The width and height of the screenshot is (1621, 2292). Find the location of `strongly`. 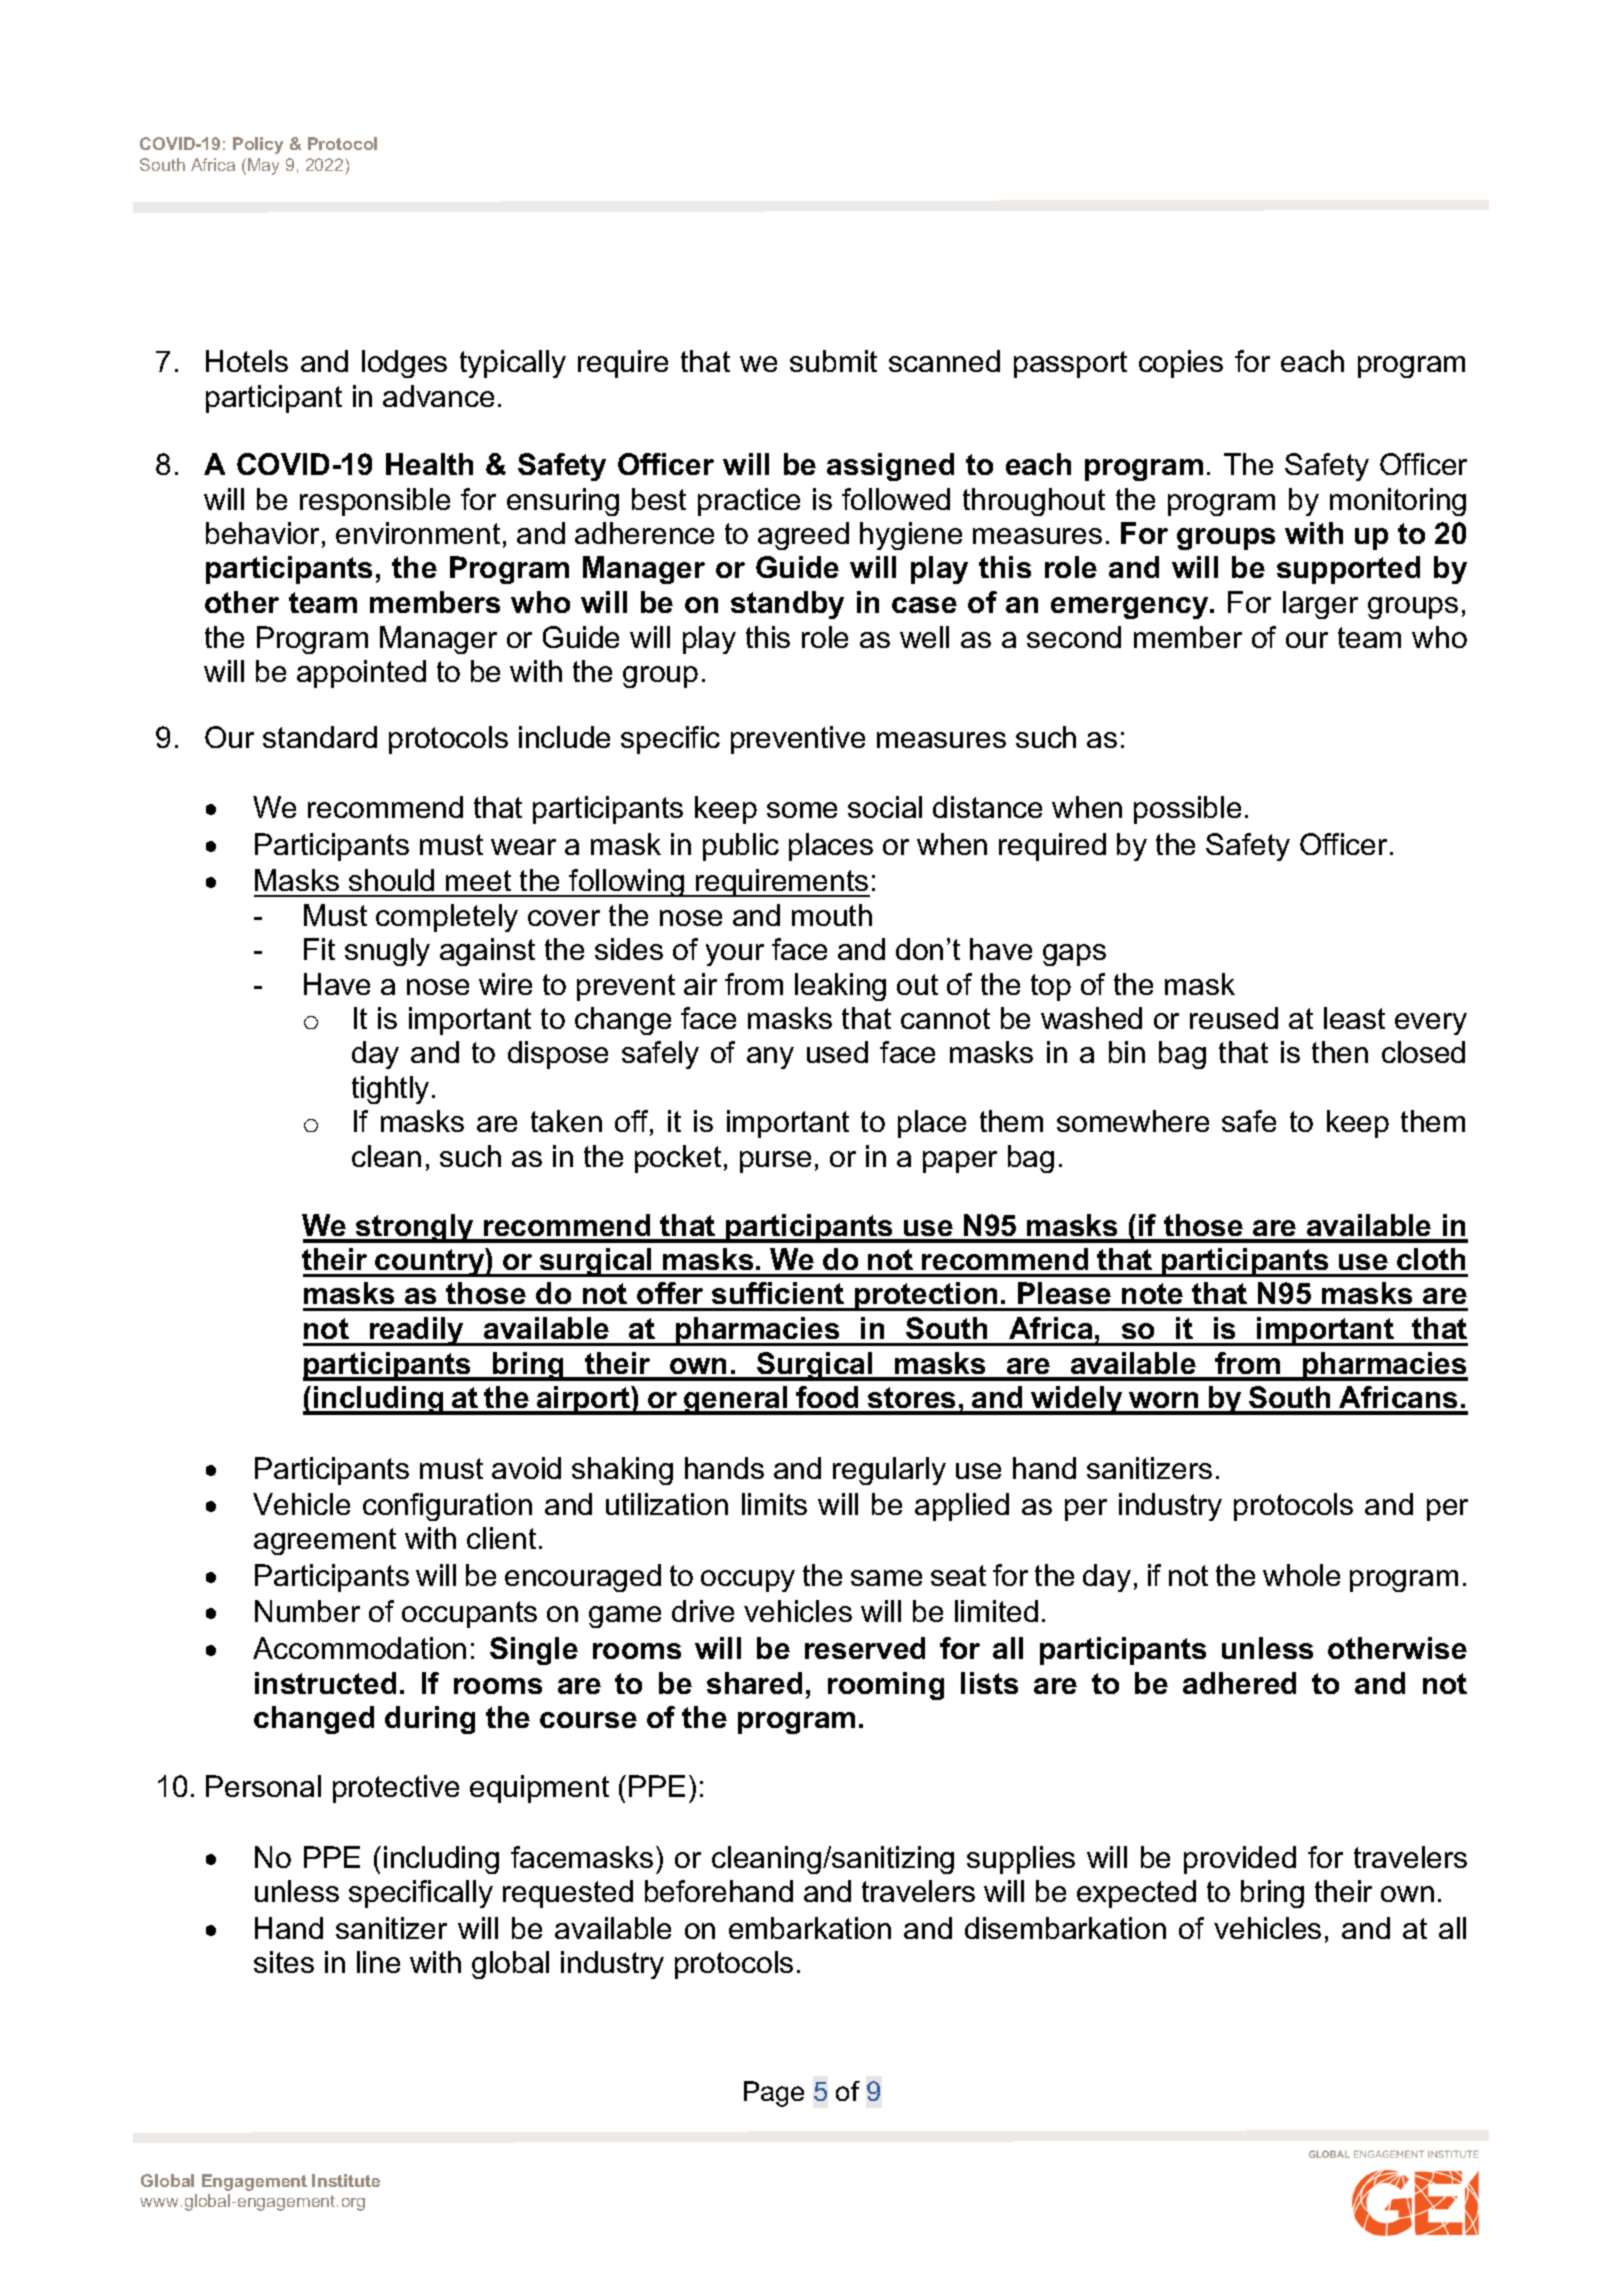

strongly is located at coordinates (415, 1228).
